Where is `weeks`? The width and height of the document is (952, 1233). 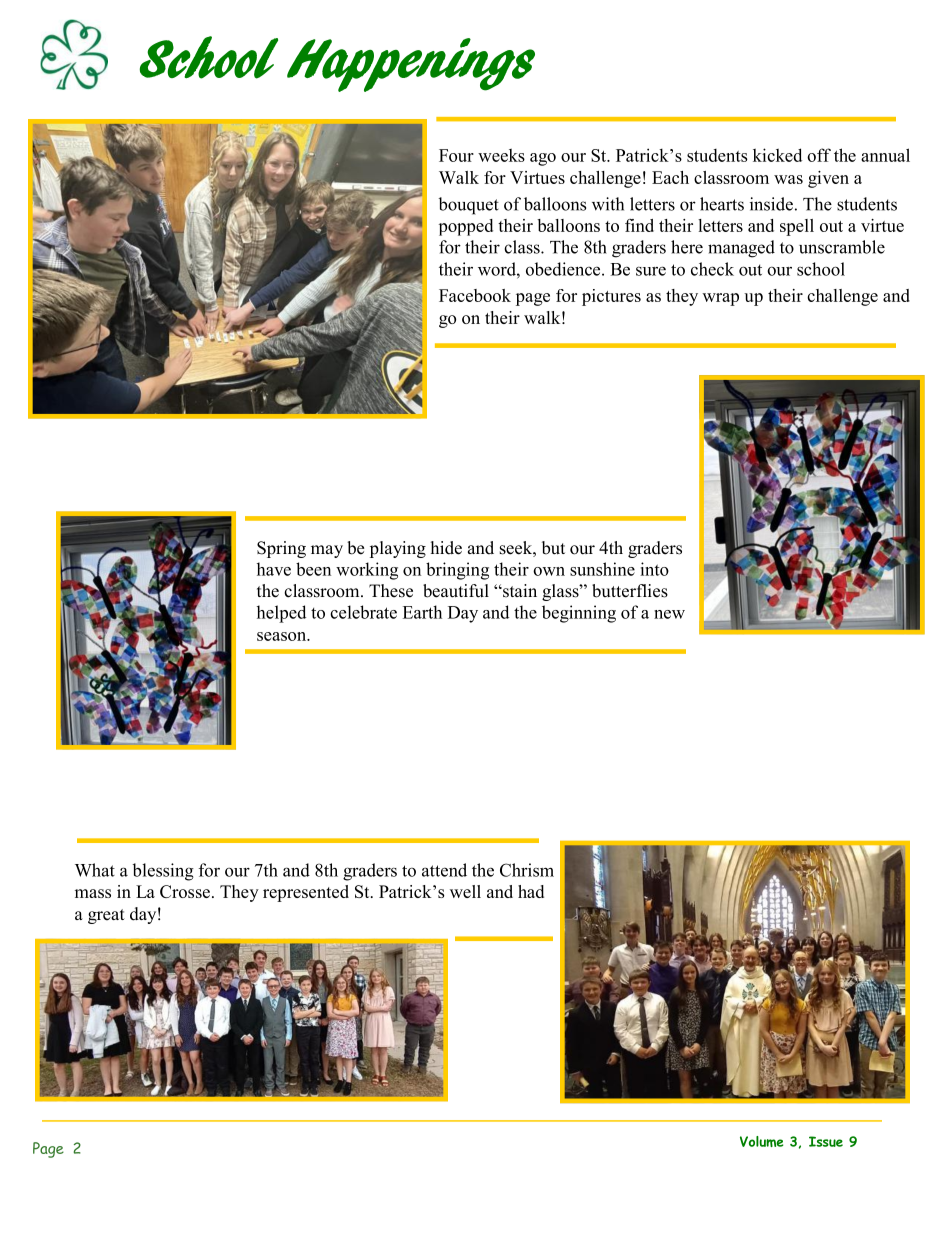
weeks is located at coordinates (501, 155).
